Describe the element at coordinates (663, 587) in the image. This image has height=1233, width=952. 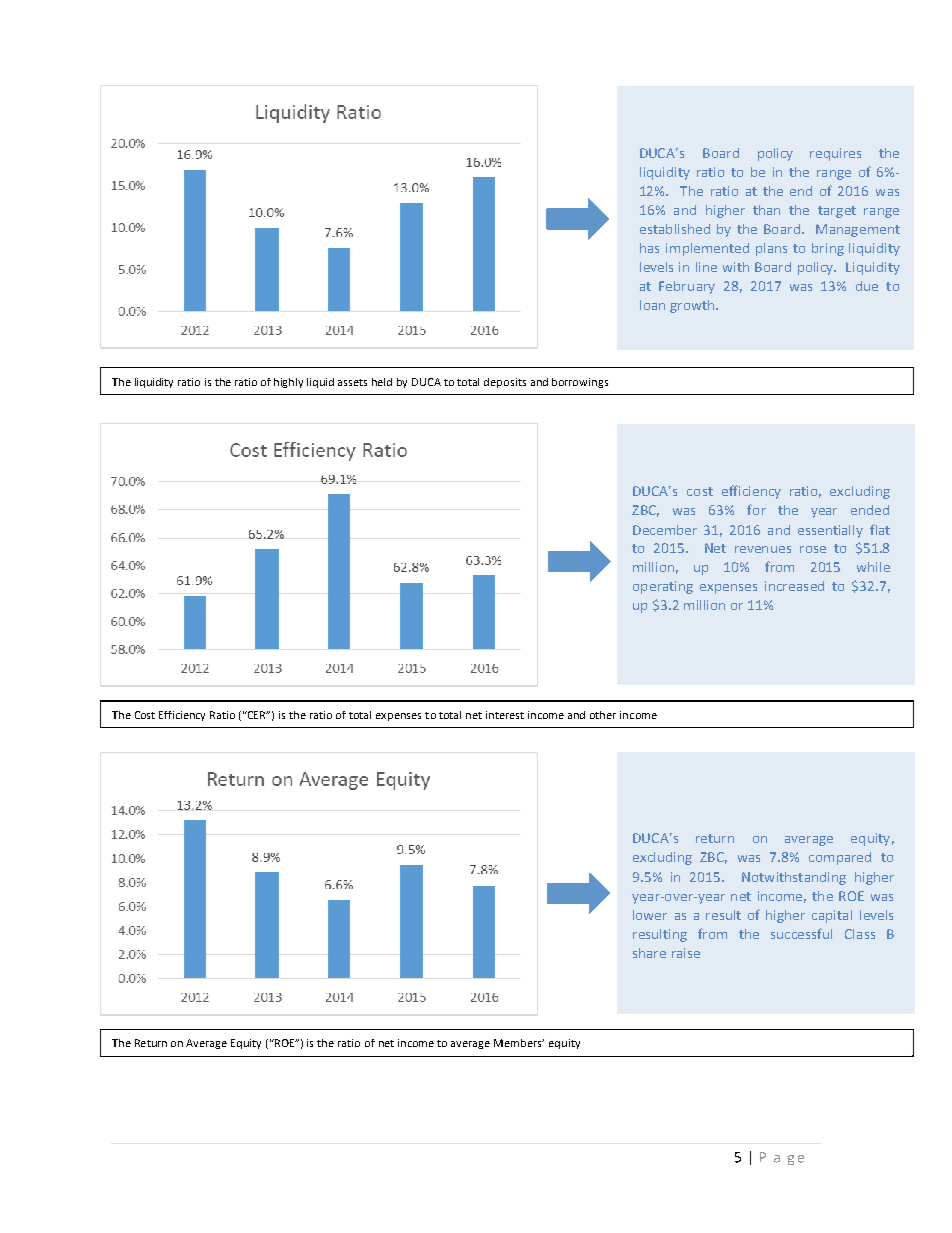
I see `operating` at that location.
